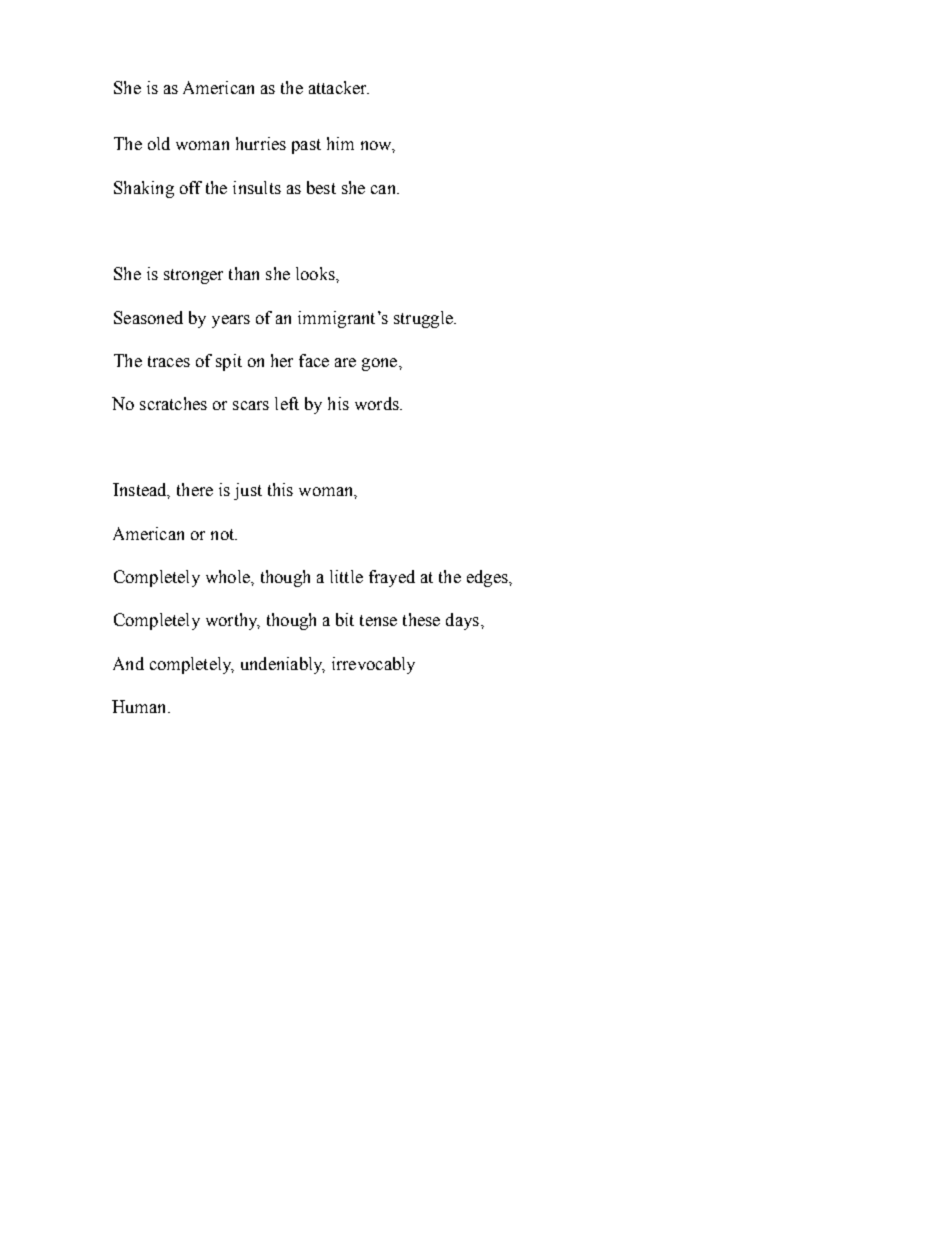 The width and height of the page is (952, 1233). I want to click on him, so click(340, 143).
